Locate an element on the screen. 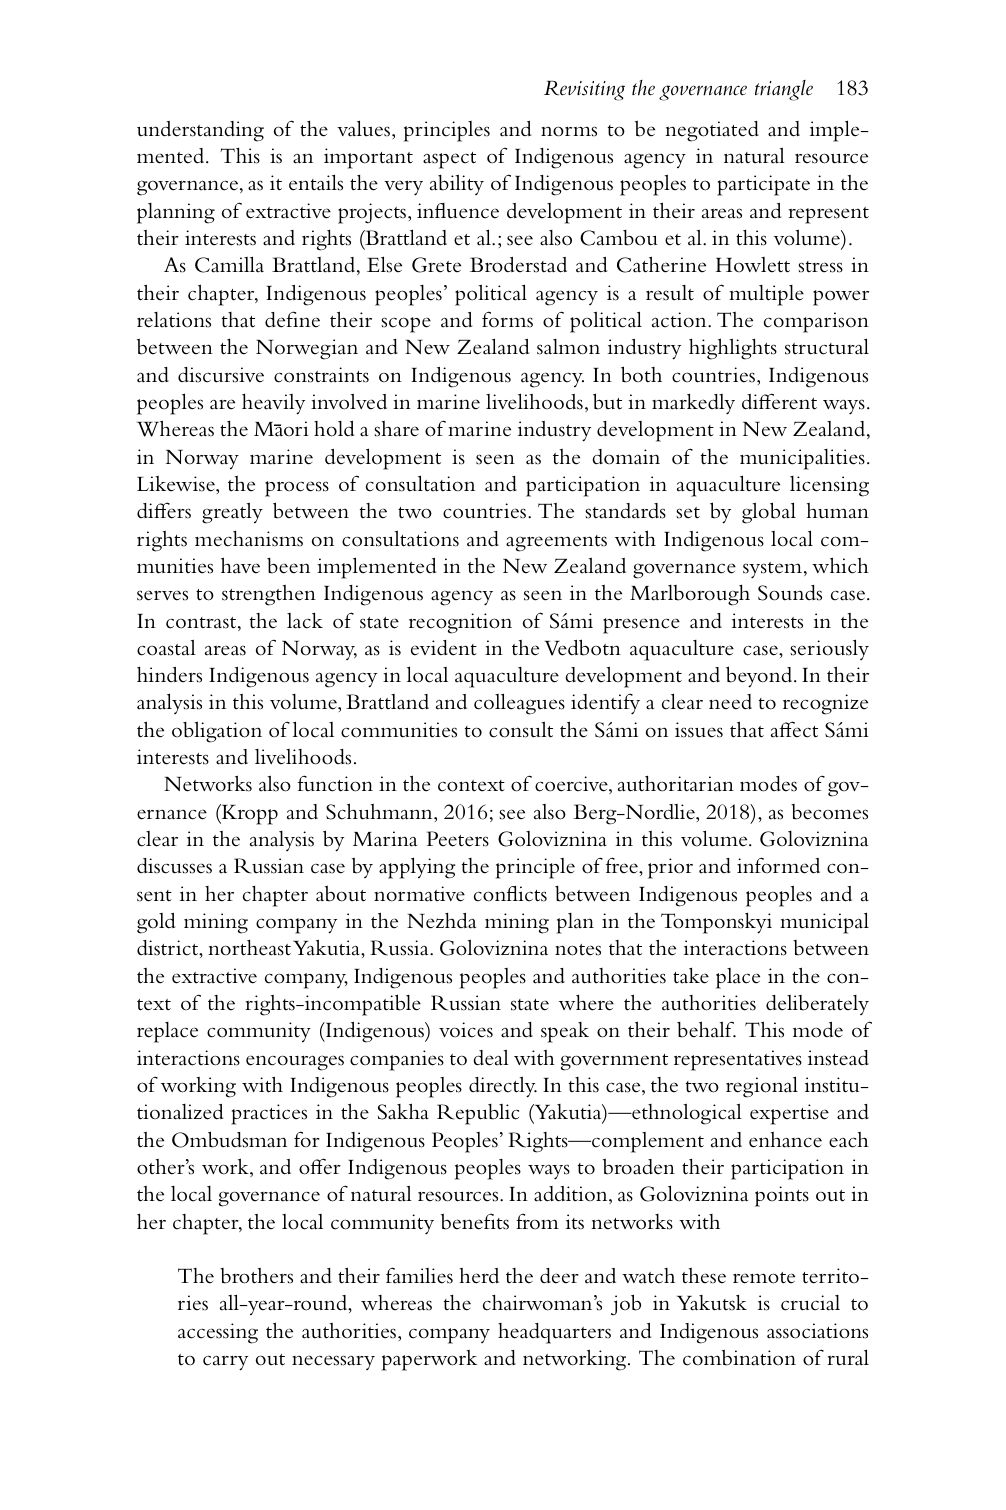  aspect is located at coordinates (449, 160).
